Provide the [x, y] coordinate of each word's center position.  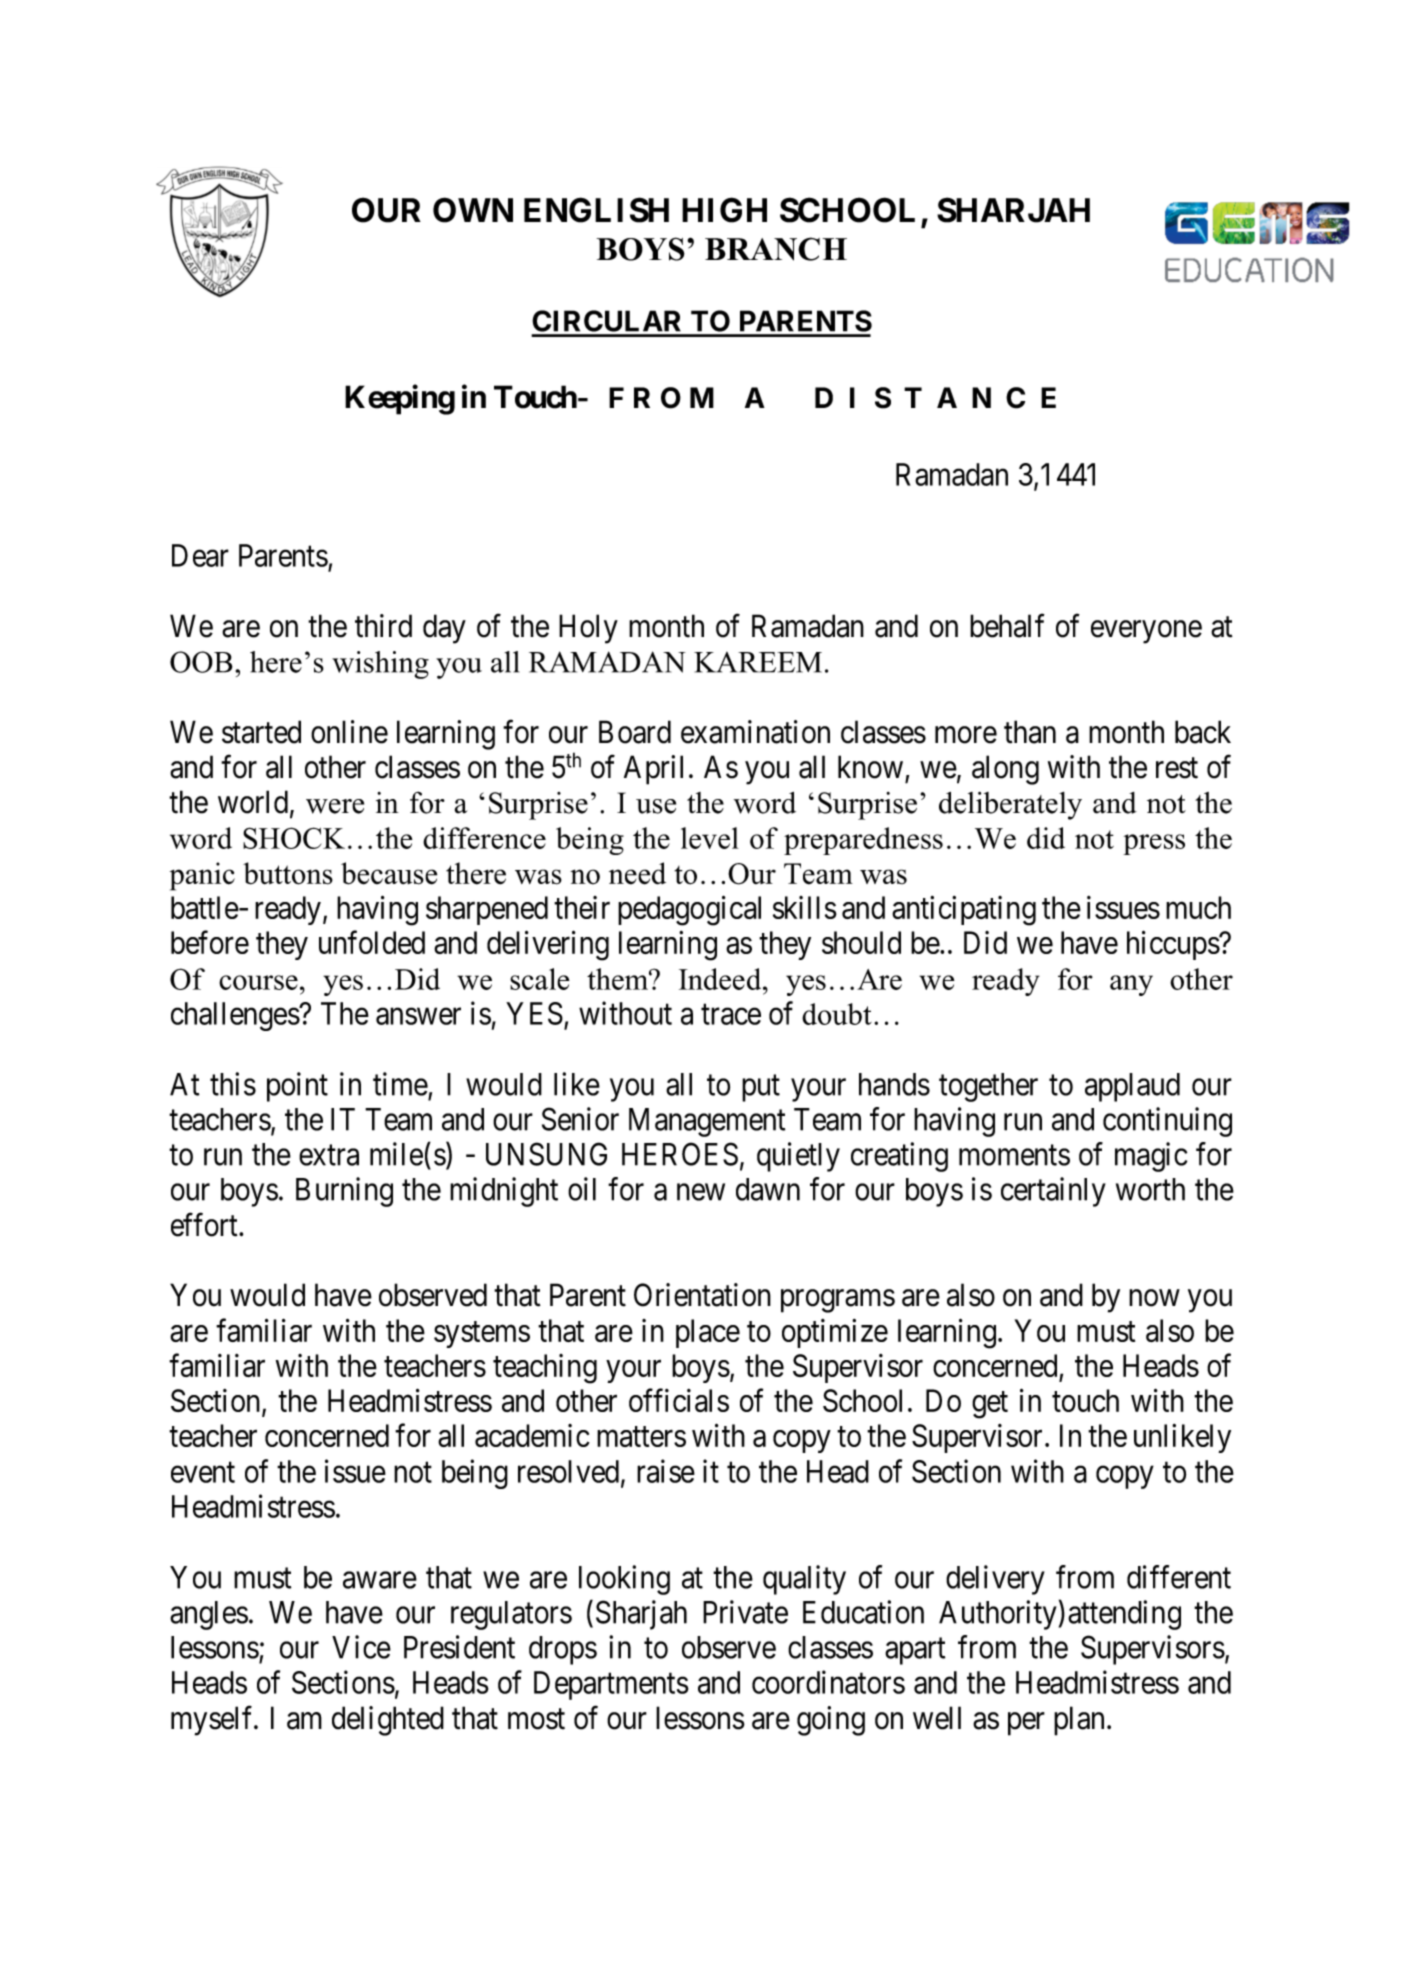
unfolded [372, 942]
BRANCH [776, 249]
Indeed [721, 979]
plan [1079, 1721]
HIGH [724, 210]
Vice [361, 1647]
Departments [611, 1685]
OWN [473, 210]
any [1131, 985]
